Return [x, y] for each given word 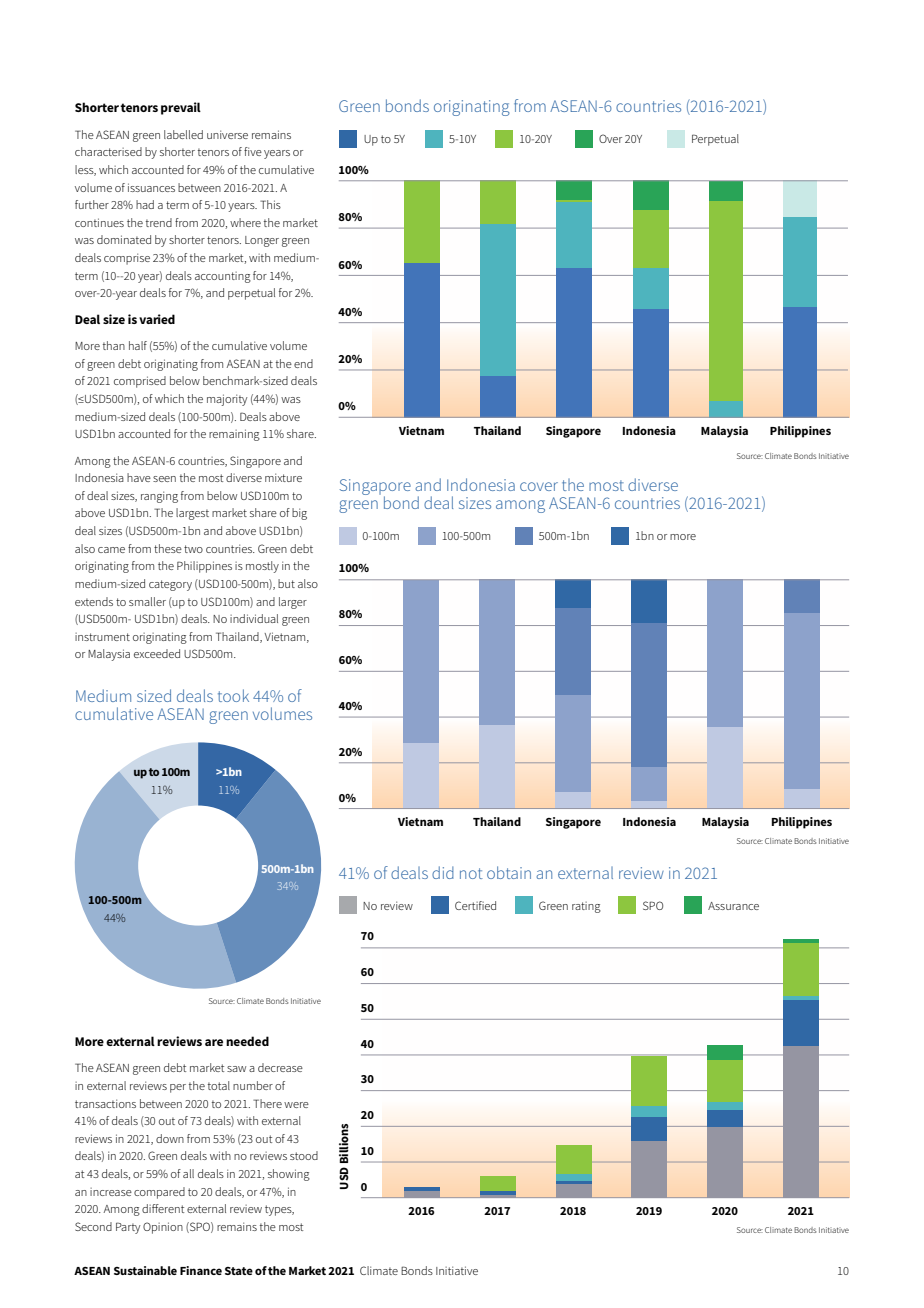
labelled [183, 134]
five [253, 151]
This [270, 204]
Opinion [163, 1228]
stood [304, 1155]
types [279, 1210]
